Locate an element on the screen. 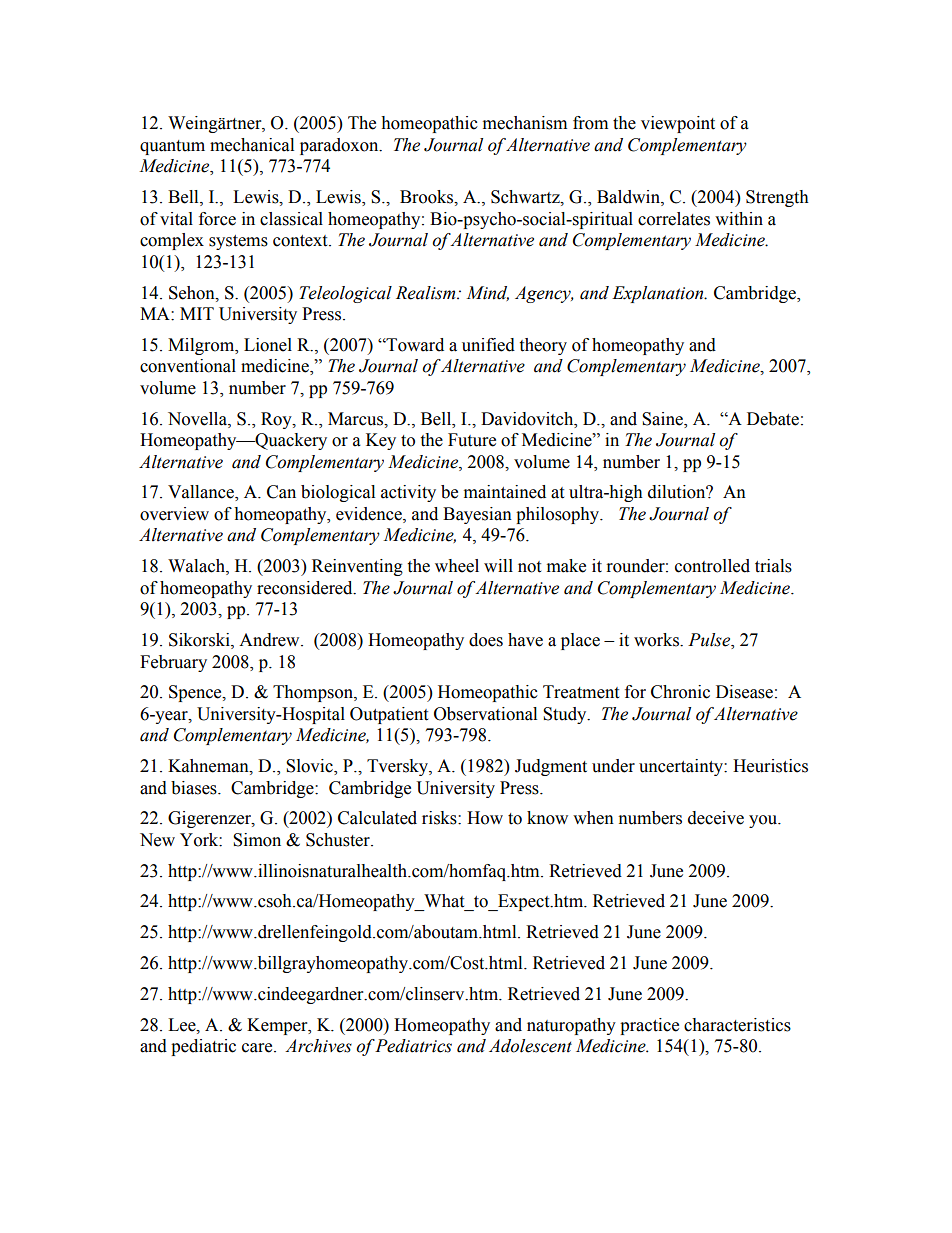  wheel is located at coordinates (457, 566).
